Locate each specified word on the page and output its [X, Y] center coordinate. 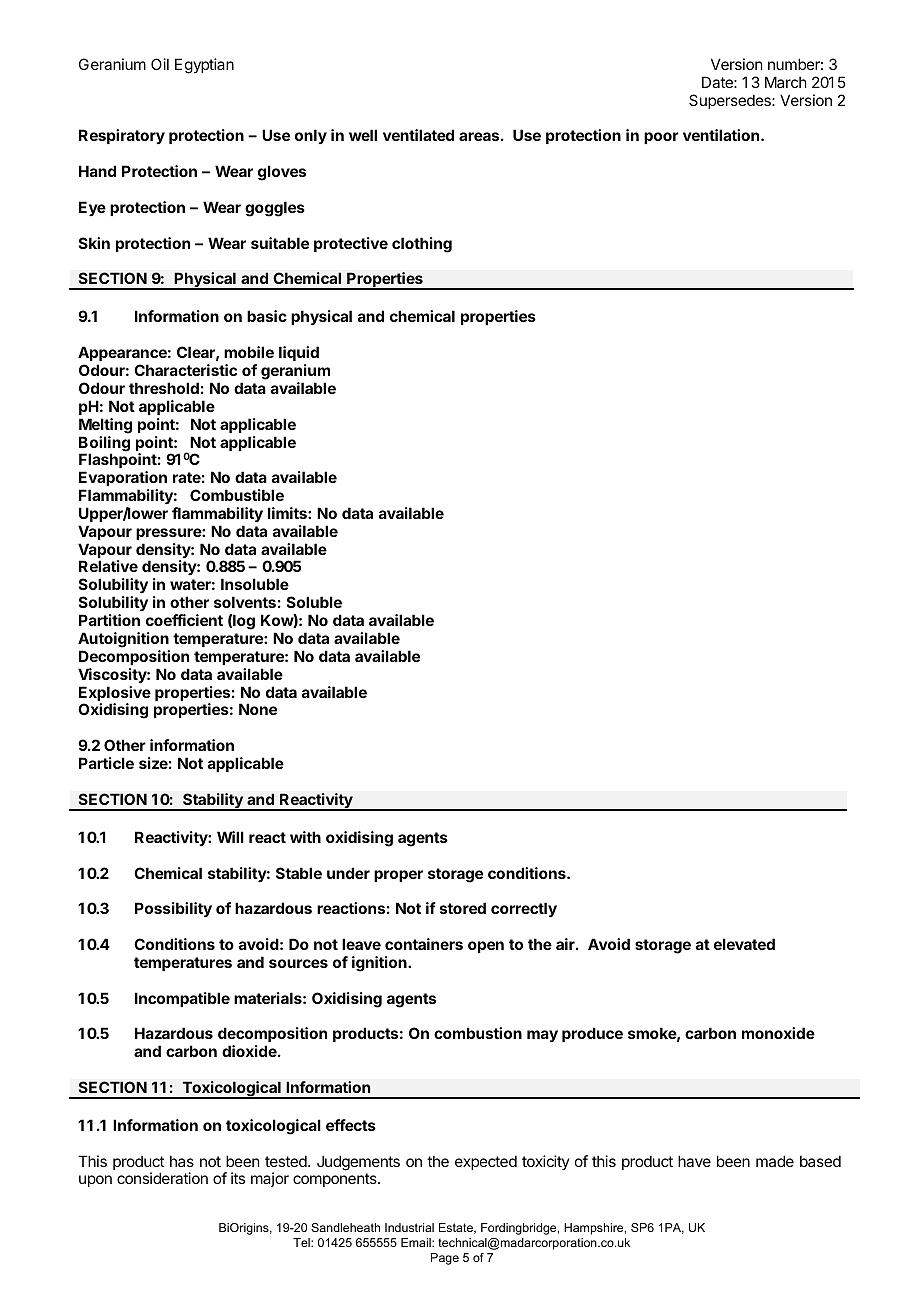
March [786, 82]
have [694, 1161]
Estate [457, 1228]
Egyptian [204, 66]
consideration [162, 1178]
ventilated [418, 135]
